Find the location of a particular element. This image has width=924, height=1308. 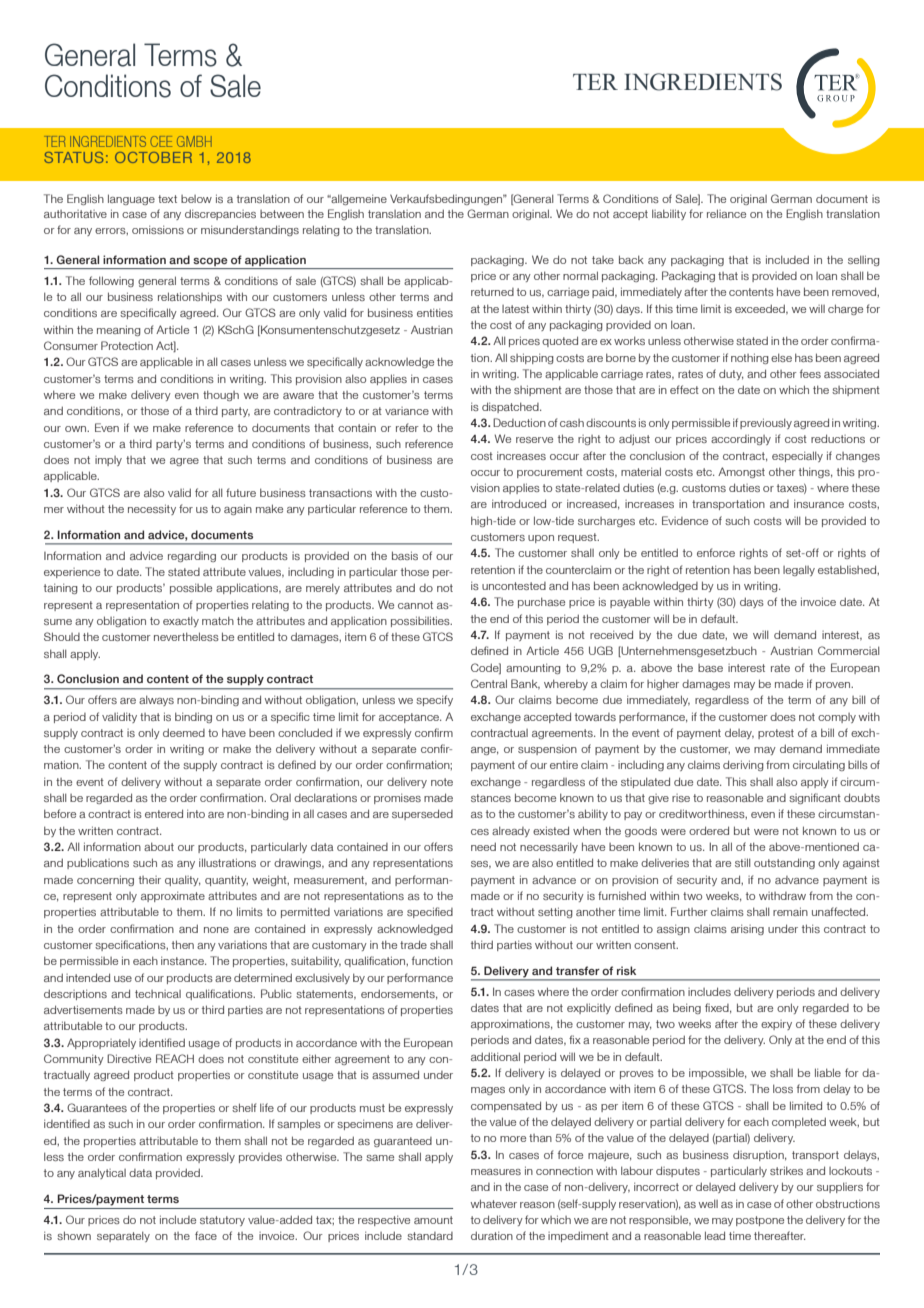

face is located at coordinates (206, 1235).
